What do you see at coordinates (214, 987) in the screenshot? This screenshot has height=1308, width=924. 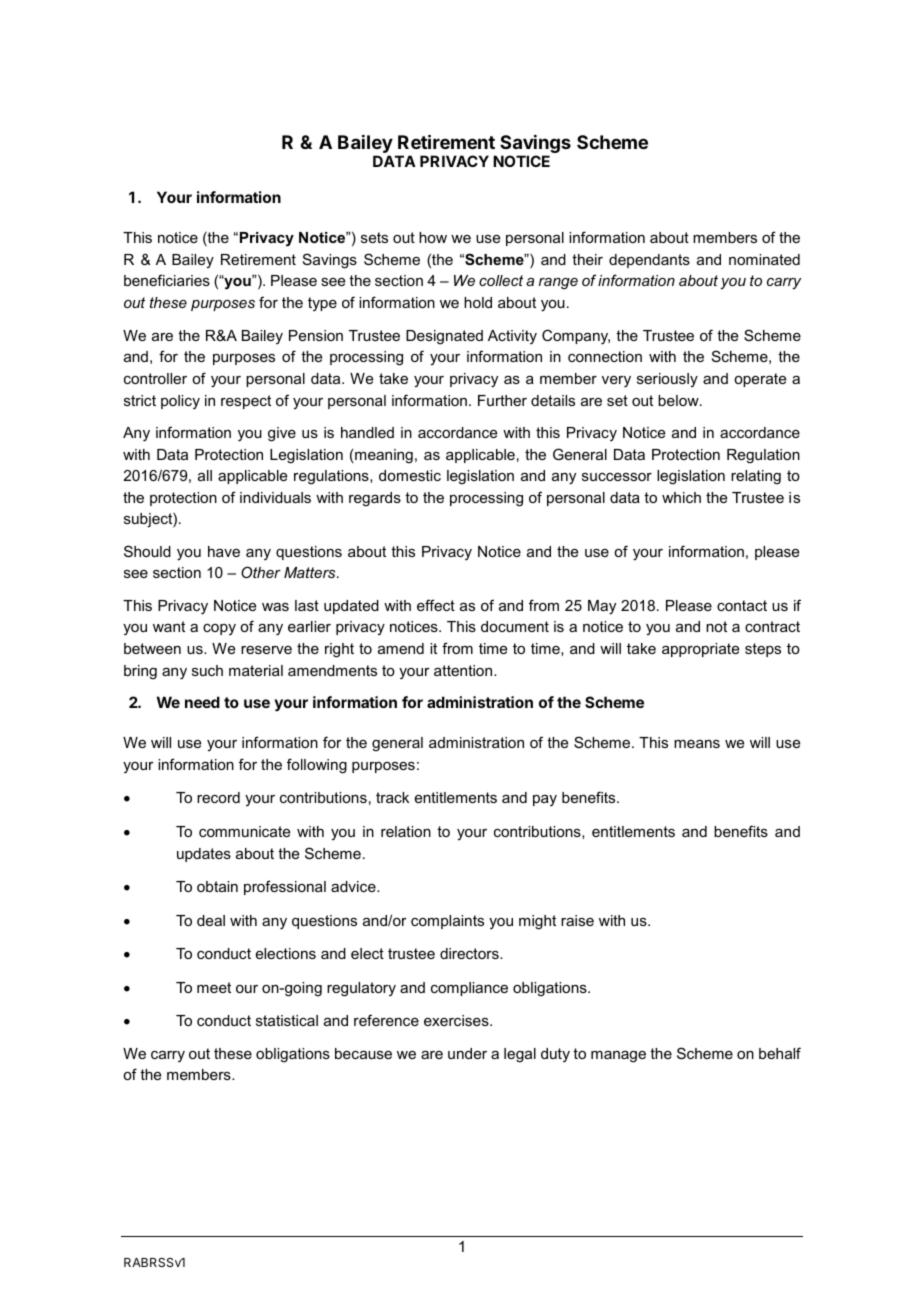 I see `meet` at bounding box center [214, 987].
